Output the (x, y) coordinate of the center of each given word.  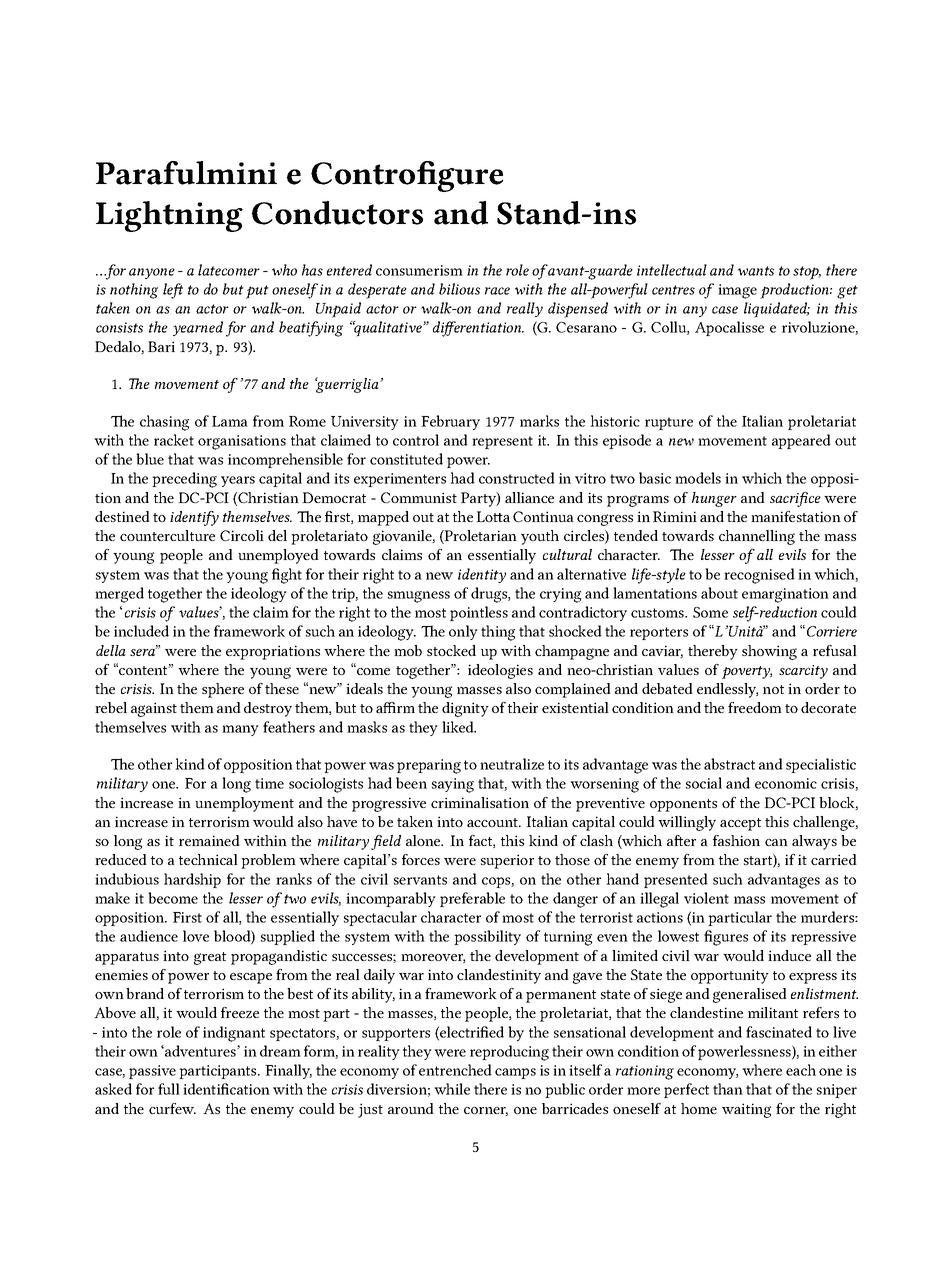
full (169, 1089)
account (493, 822)
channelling (757, 537)
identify (194, 518)
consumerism (419, 270)
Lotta (493, 516)
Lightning (169, 216)
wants (756, 271)
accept (740, 824)
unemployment (244, 804)
